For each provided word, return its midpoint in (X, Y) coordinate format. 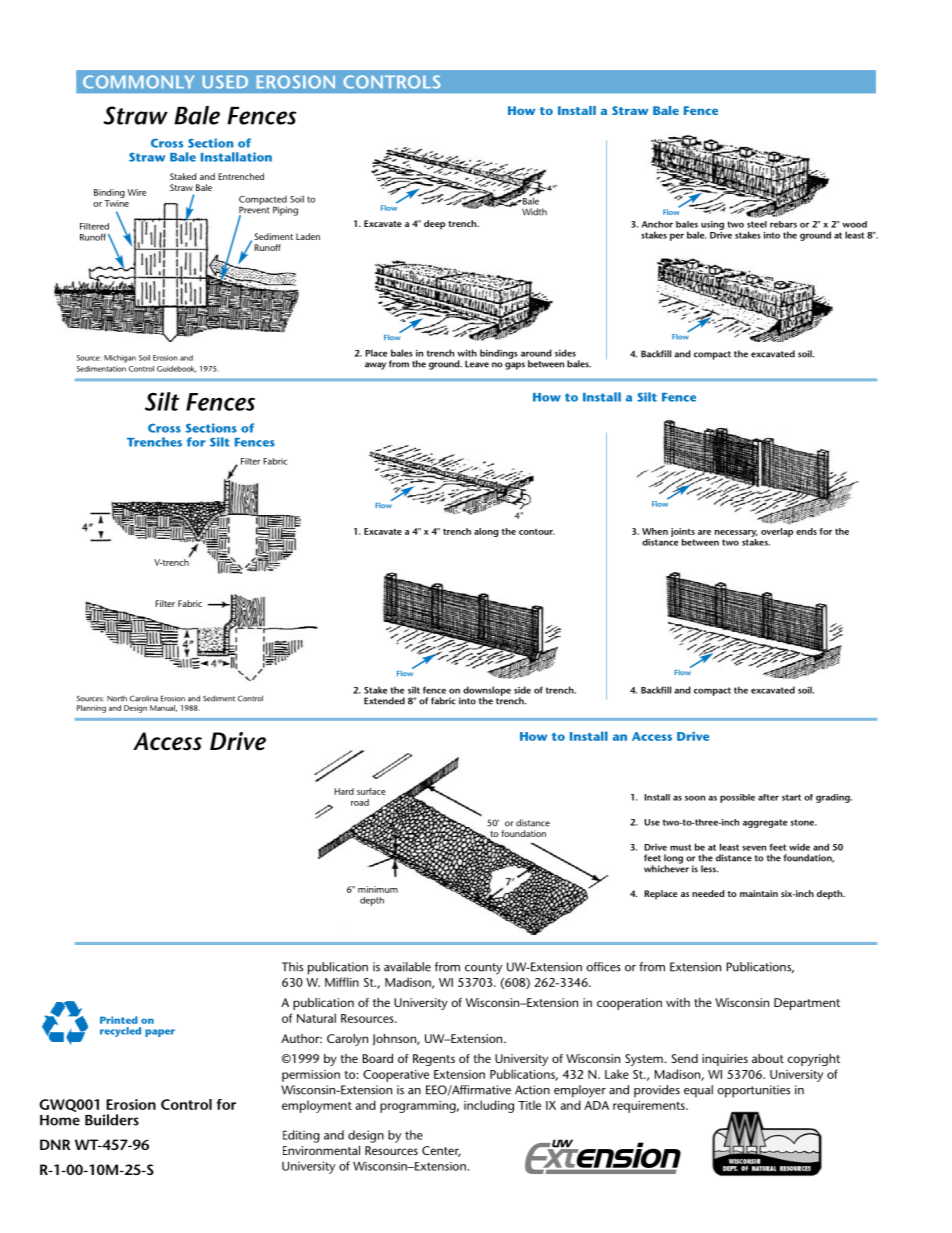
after (768, 797)
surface (371, 791)
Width (534, 212)
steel (757, 224)
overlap (777, 532)
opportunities (754, 1091)
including (489, 1106)
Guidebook (176, 369)
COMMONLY (138, 82)
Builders (112, 1120)
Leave (477, 364)
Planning (91, 709)
